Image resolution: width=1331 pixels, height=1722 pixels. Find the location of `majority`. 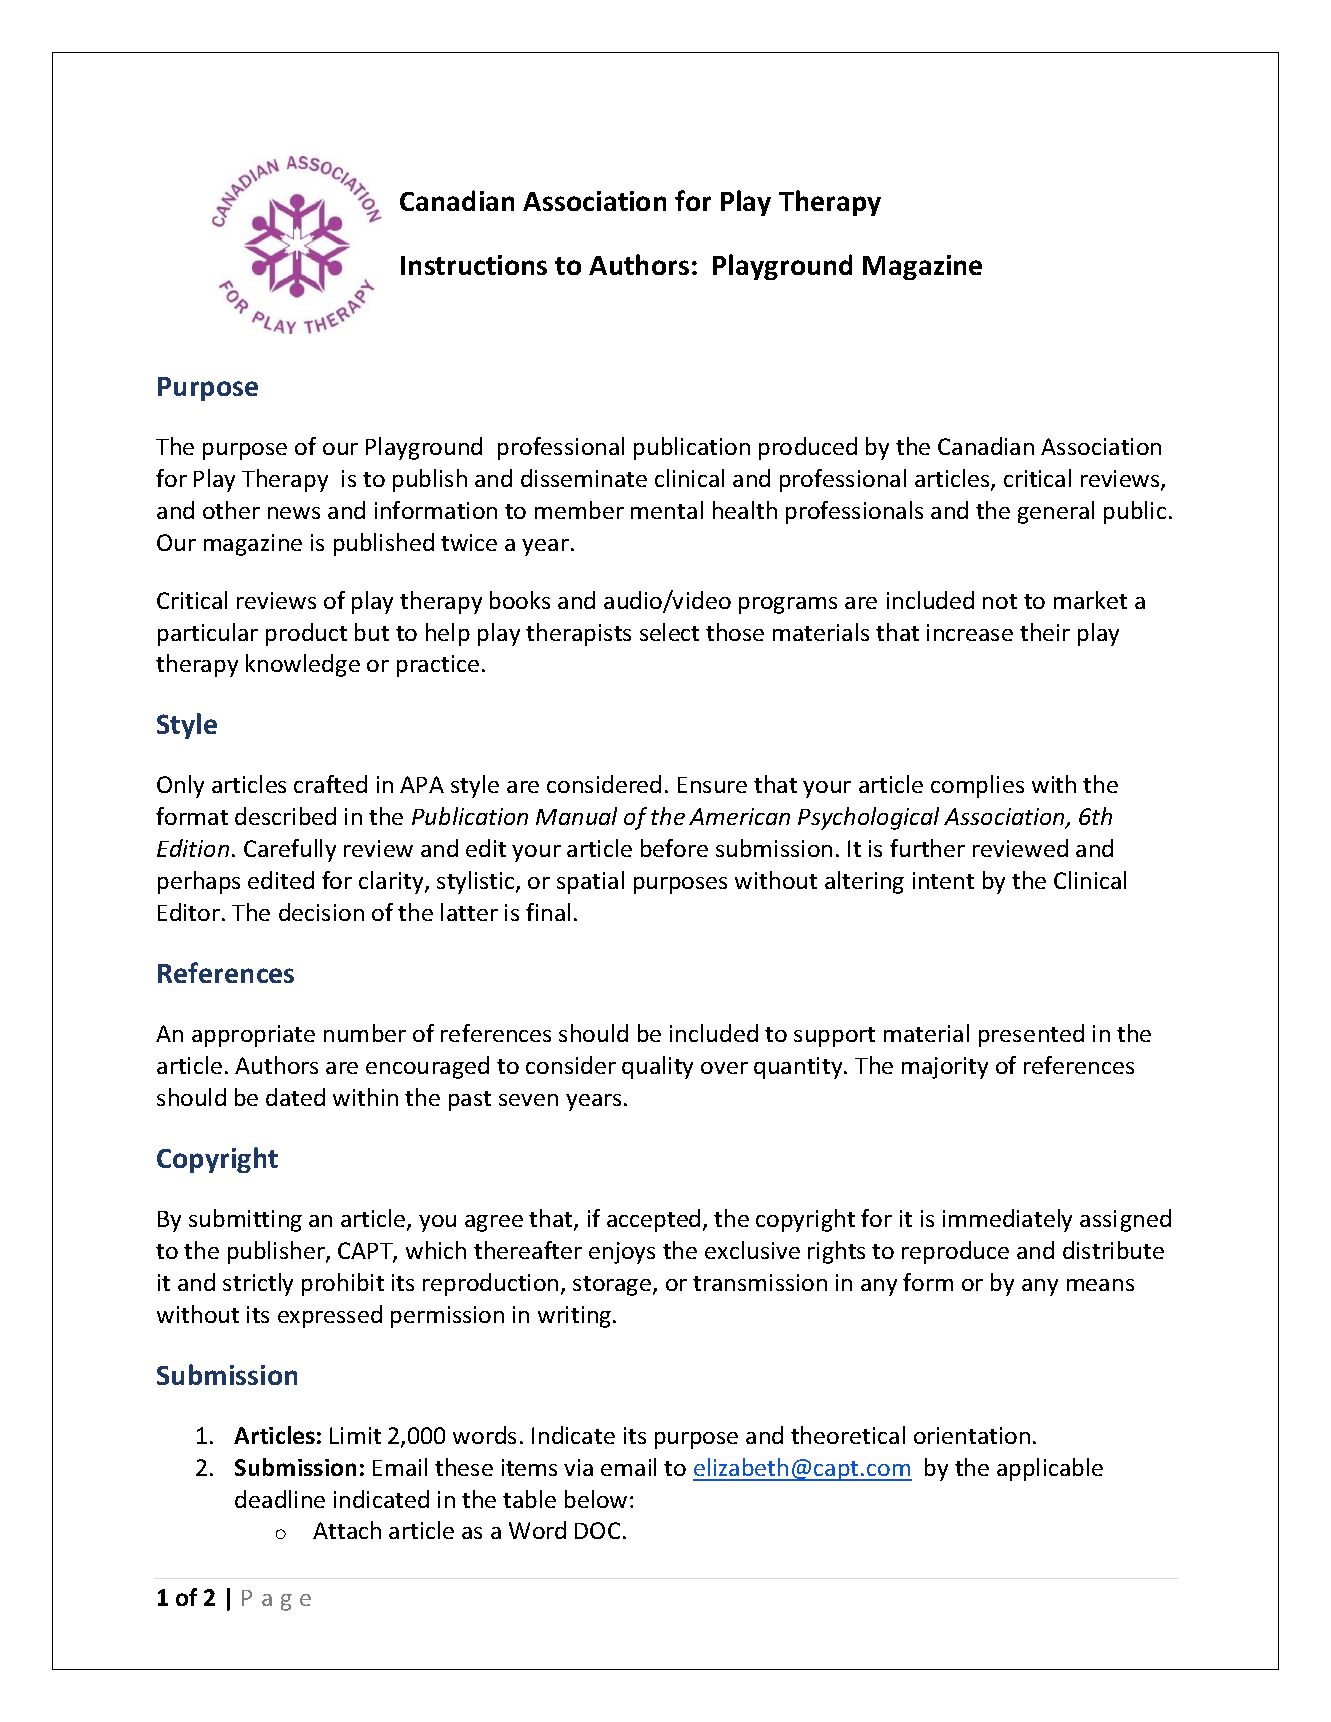

majority is located at coordinates (945, 1068).
